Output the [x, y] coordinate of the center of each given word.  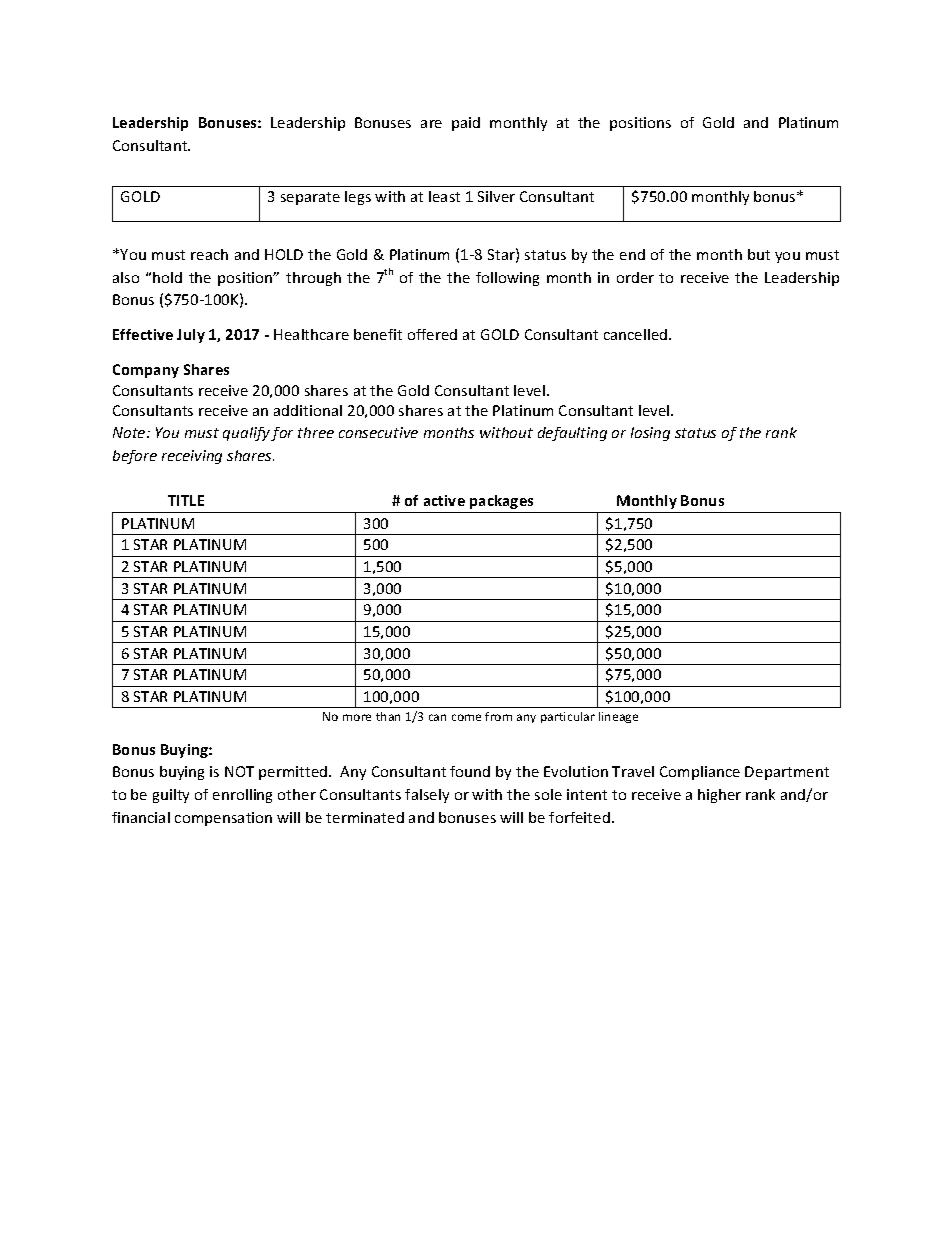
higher [719, 796]
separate [310, 198]
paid [466, 124]
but [759, 254]
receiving [192, 457]
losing [650, 434]
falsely [427, 796]
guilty [171, 796]
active [444, 500]
